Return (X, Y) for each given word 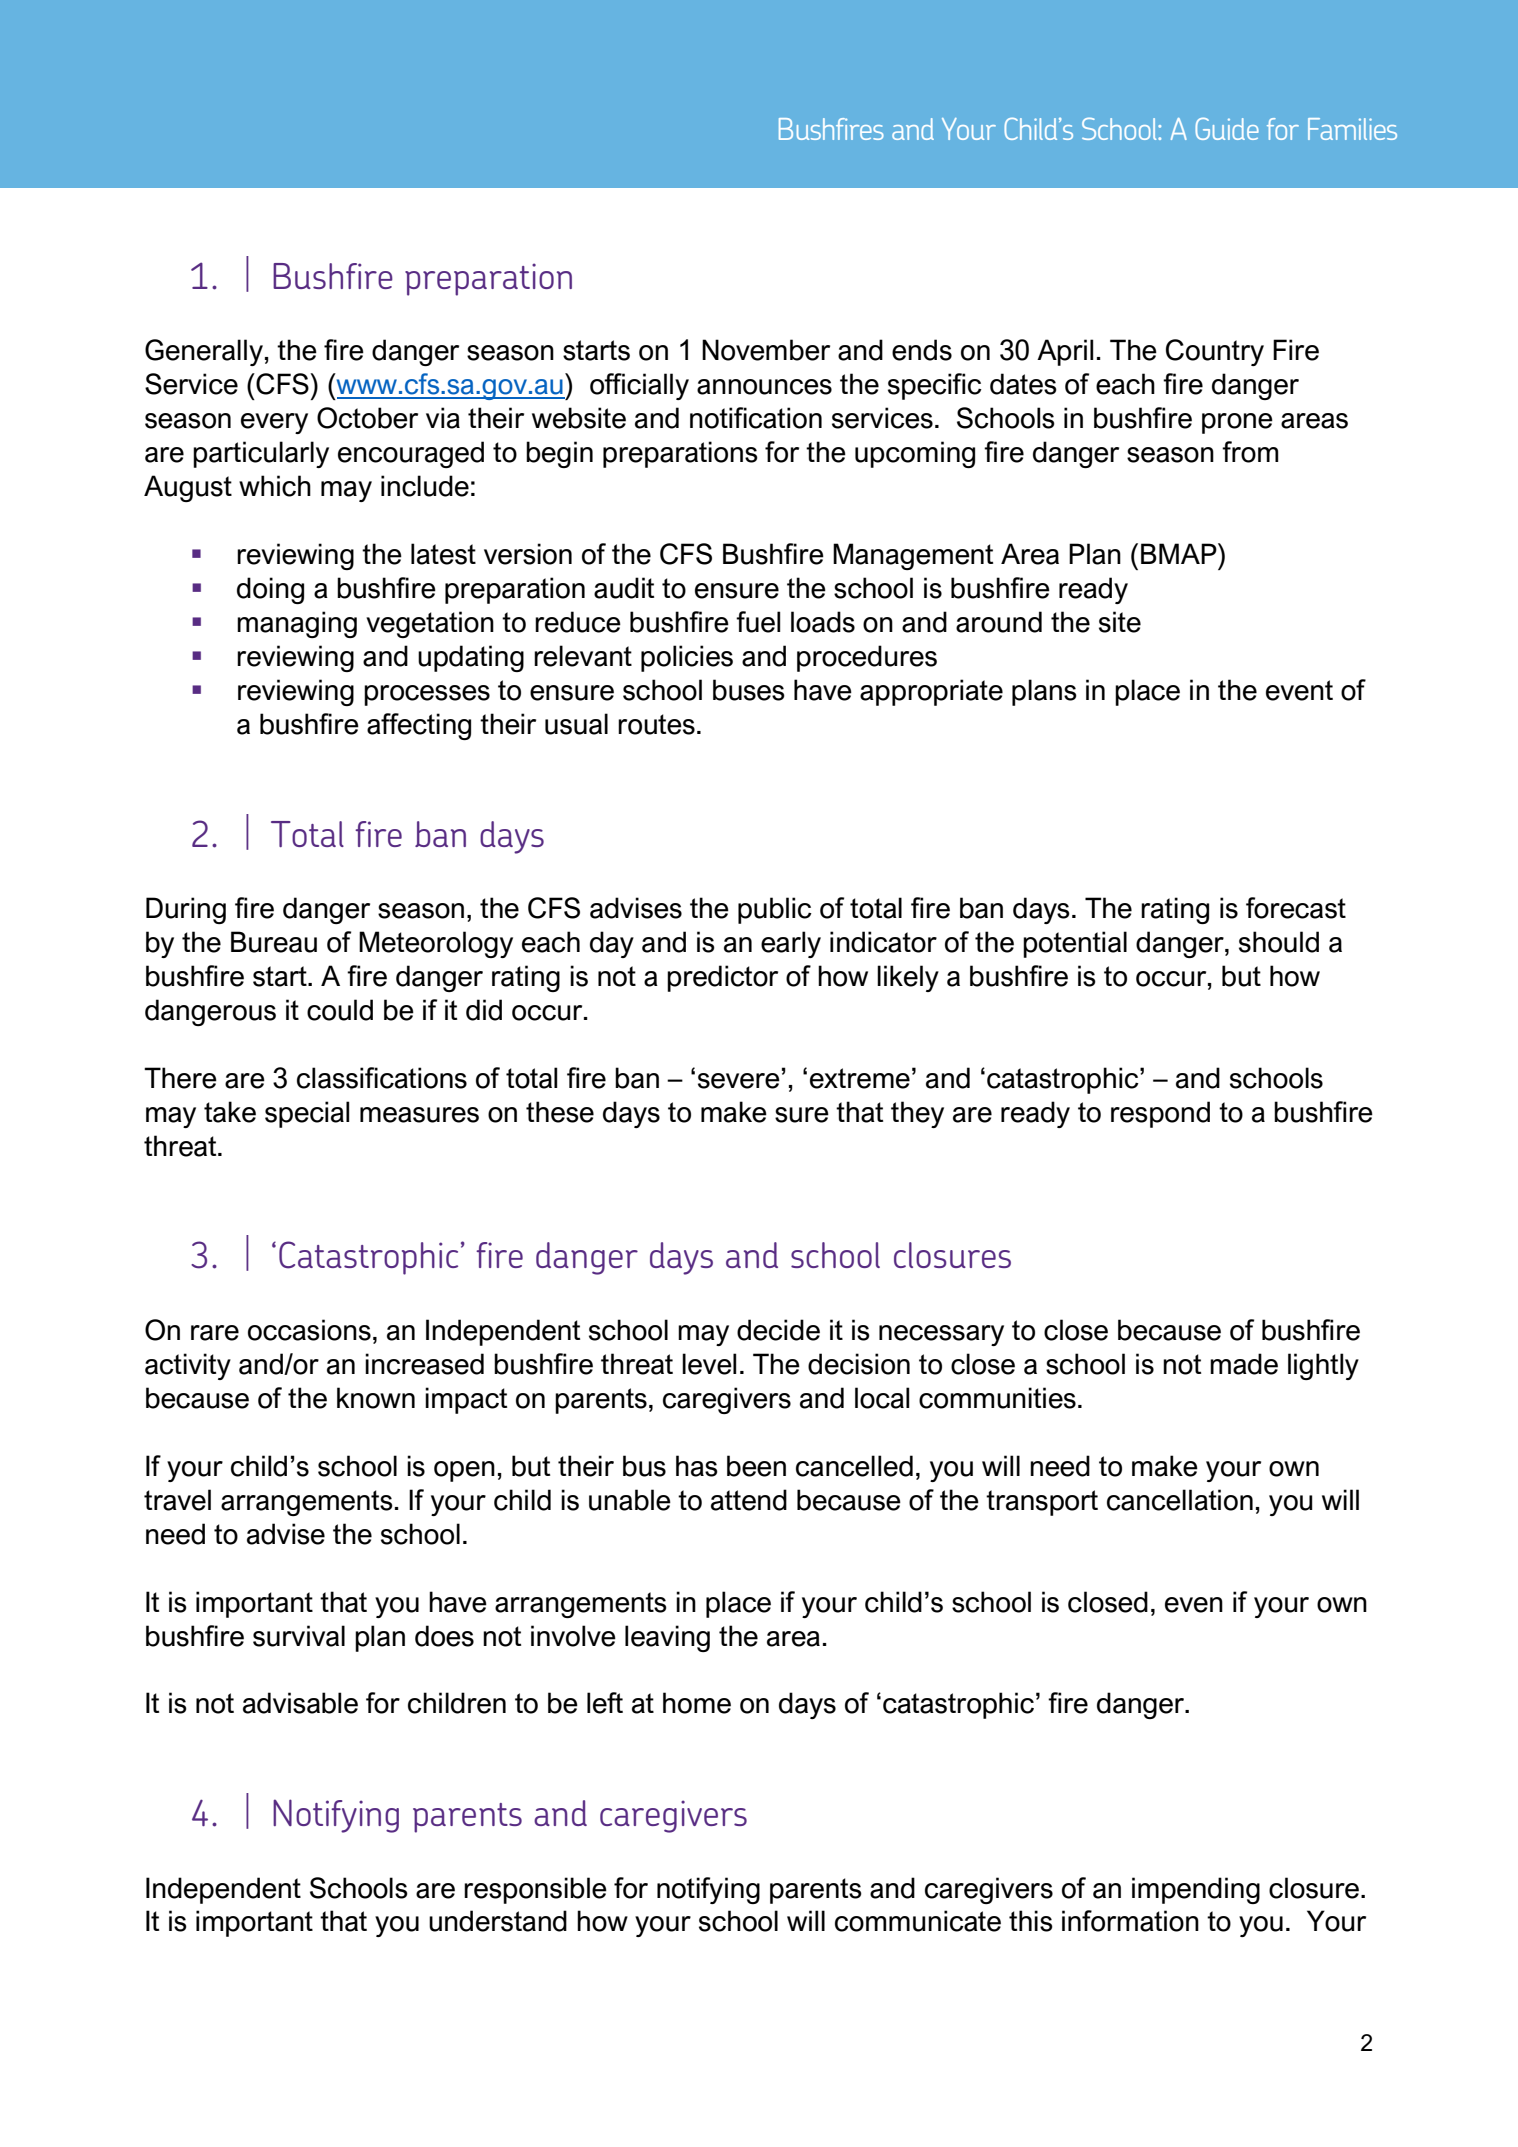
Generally (204, 352)
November (766, 350)
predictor (722, 978)
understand (498, 1921)
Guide (1227, 129)
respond (1160, 1114)
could (340, 1010)
